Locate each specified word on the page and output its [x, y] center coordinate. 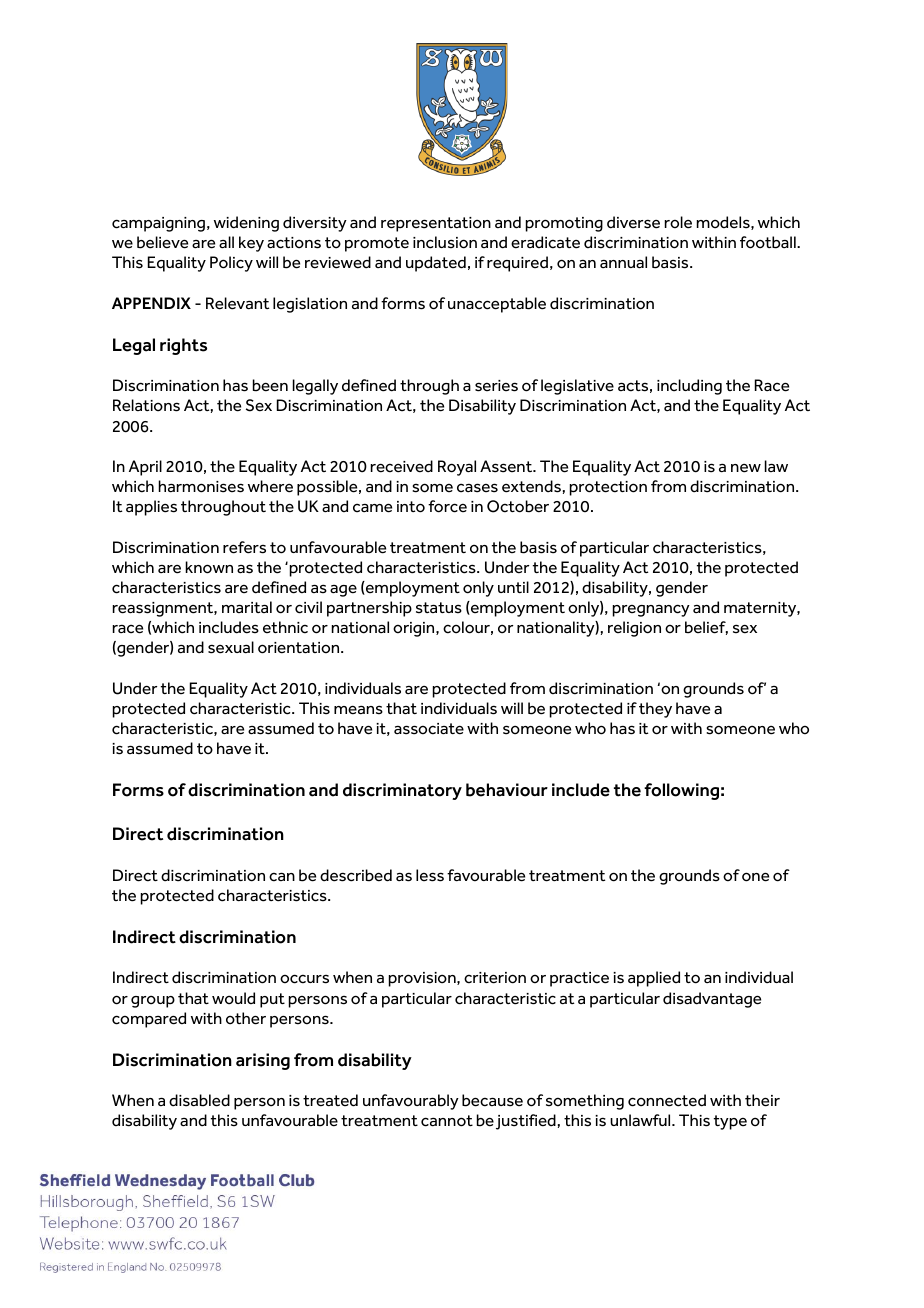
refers [244, 547]
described [356, 875]
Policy [231, 264]
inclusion [445, 242]
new [746, 468]
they [655, 710]
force [447, 506]
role [678, 222]
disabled [199, 1100]
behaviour [507, 790]
